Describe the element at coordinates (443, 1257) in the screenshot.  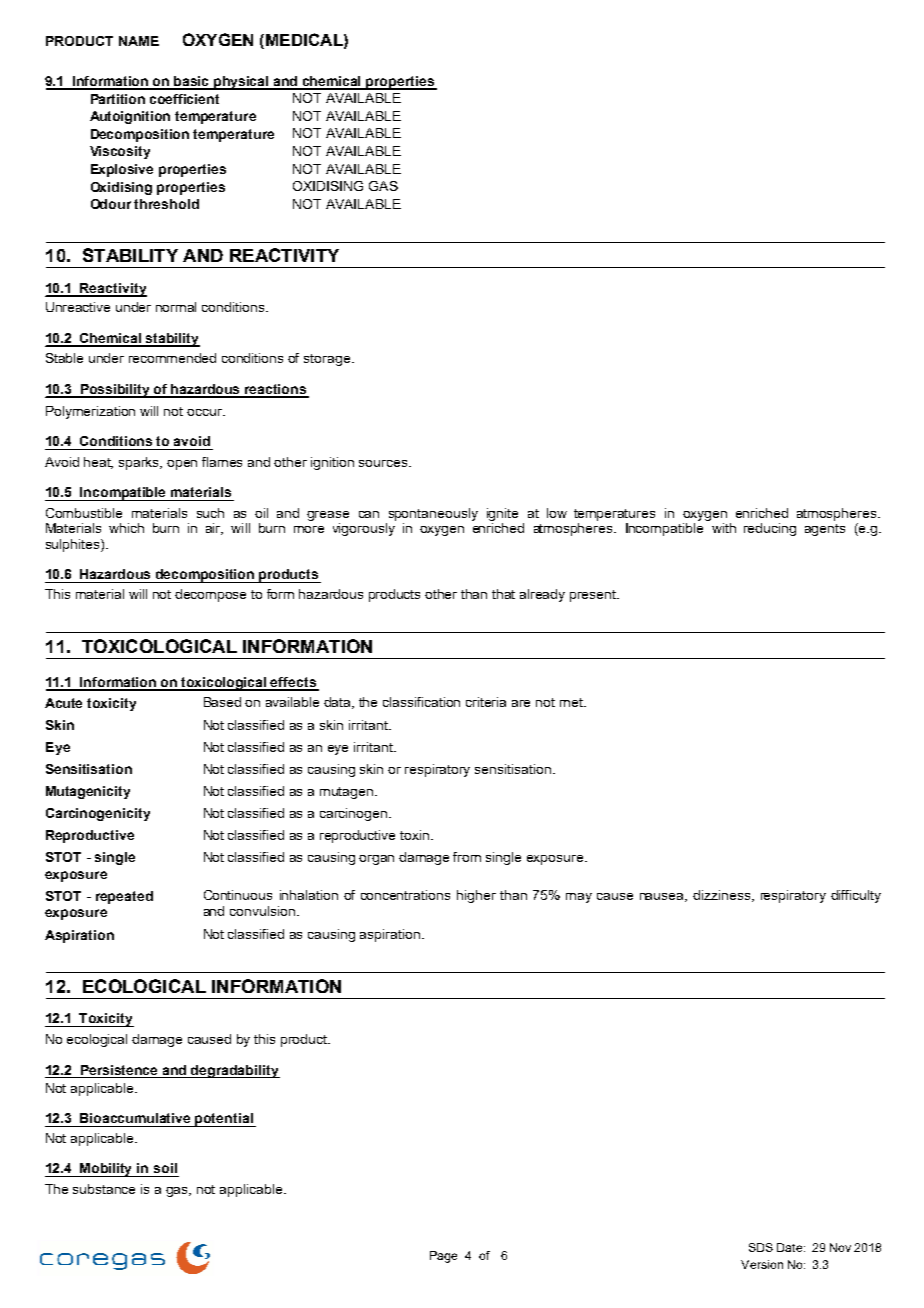
I see `Page` at that location.
